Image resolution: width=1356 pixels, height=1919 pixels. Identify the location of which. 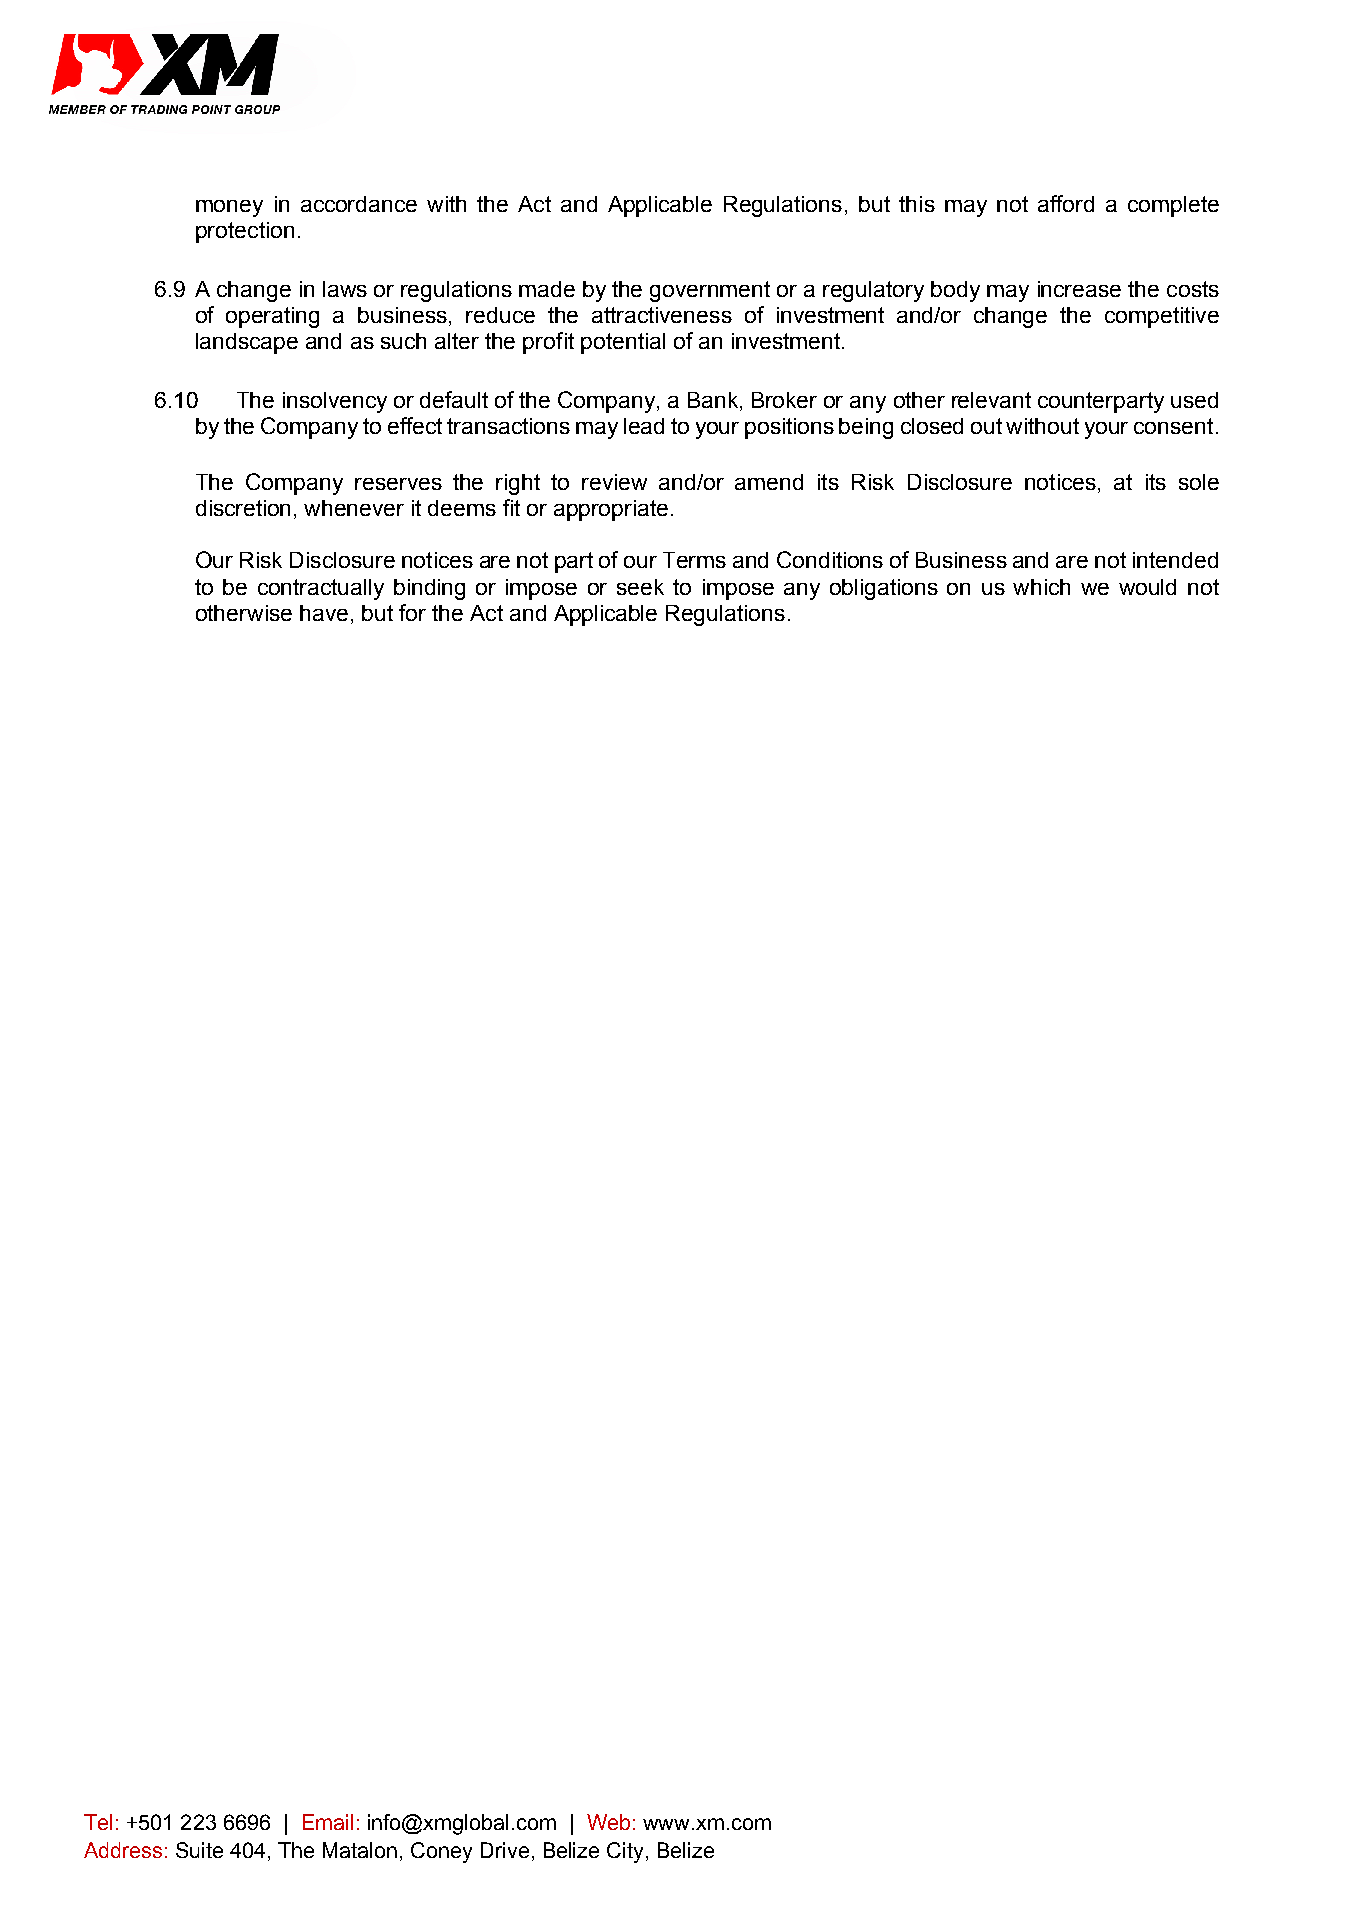
(1041, 587).
